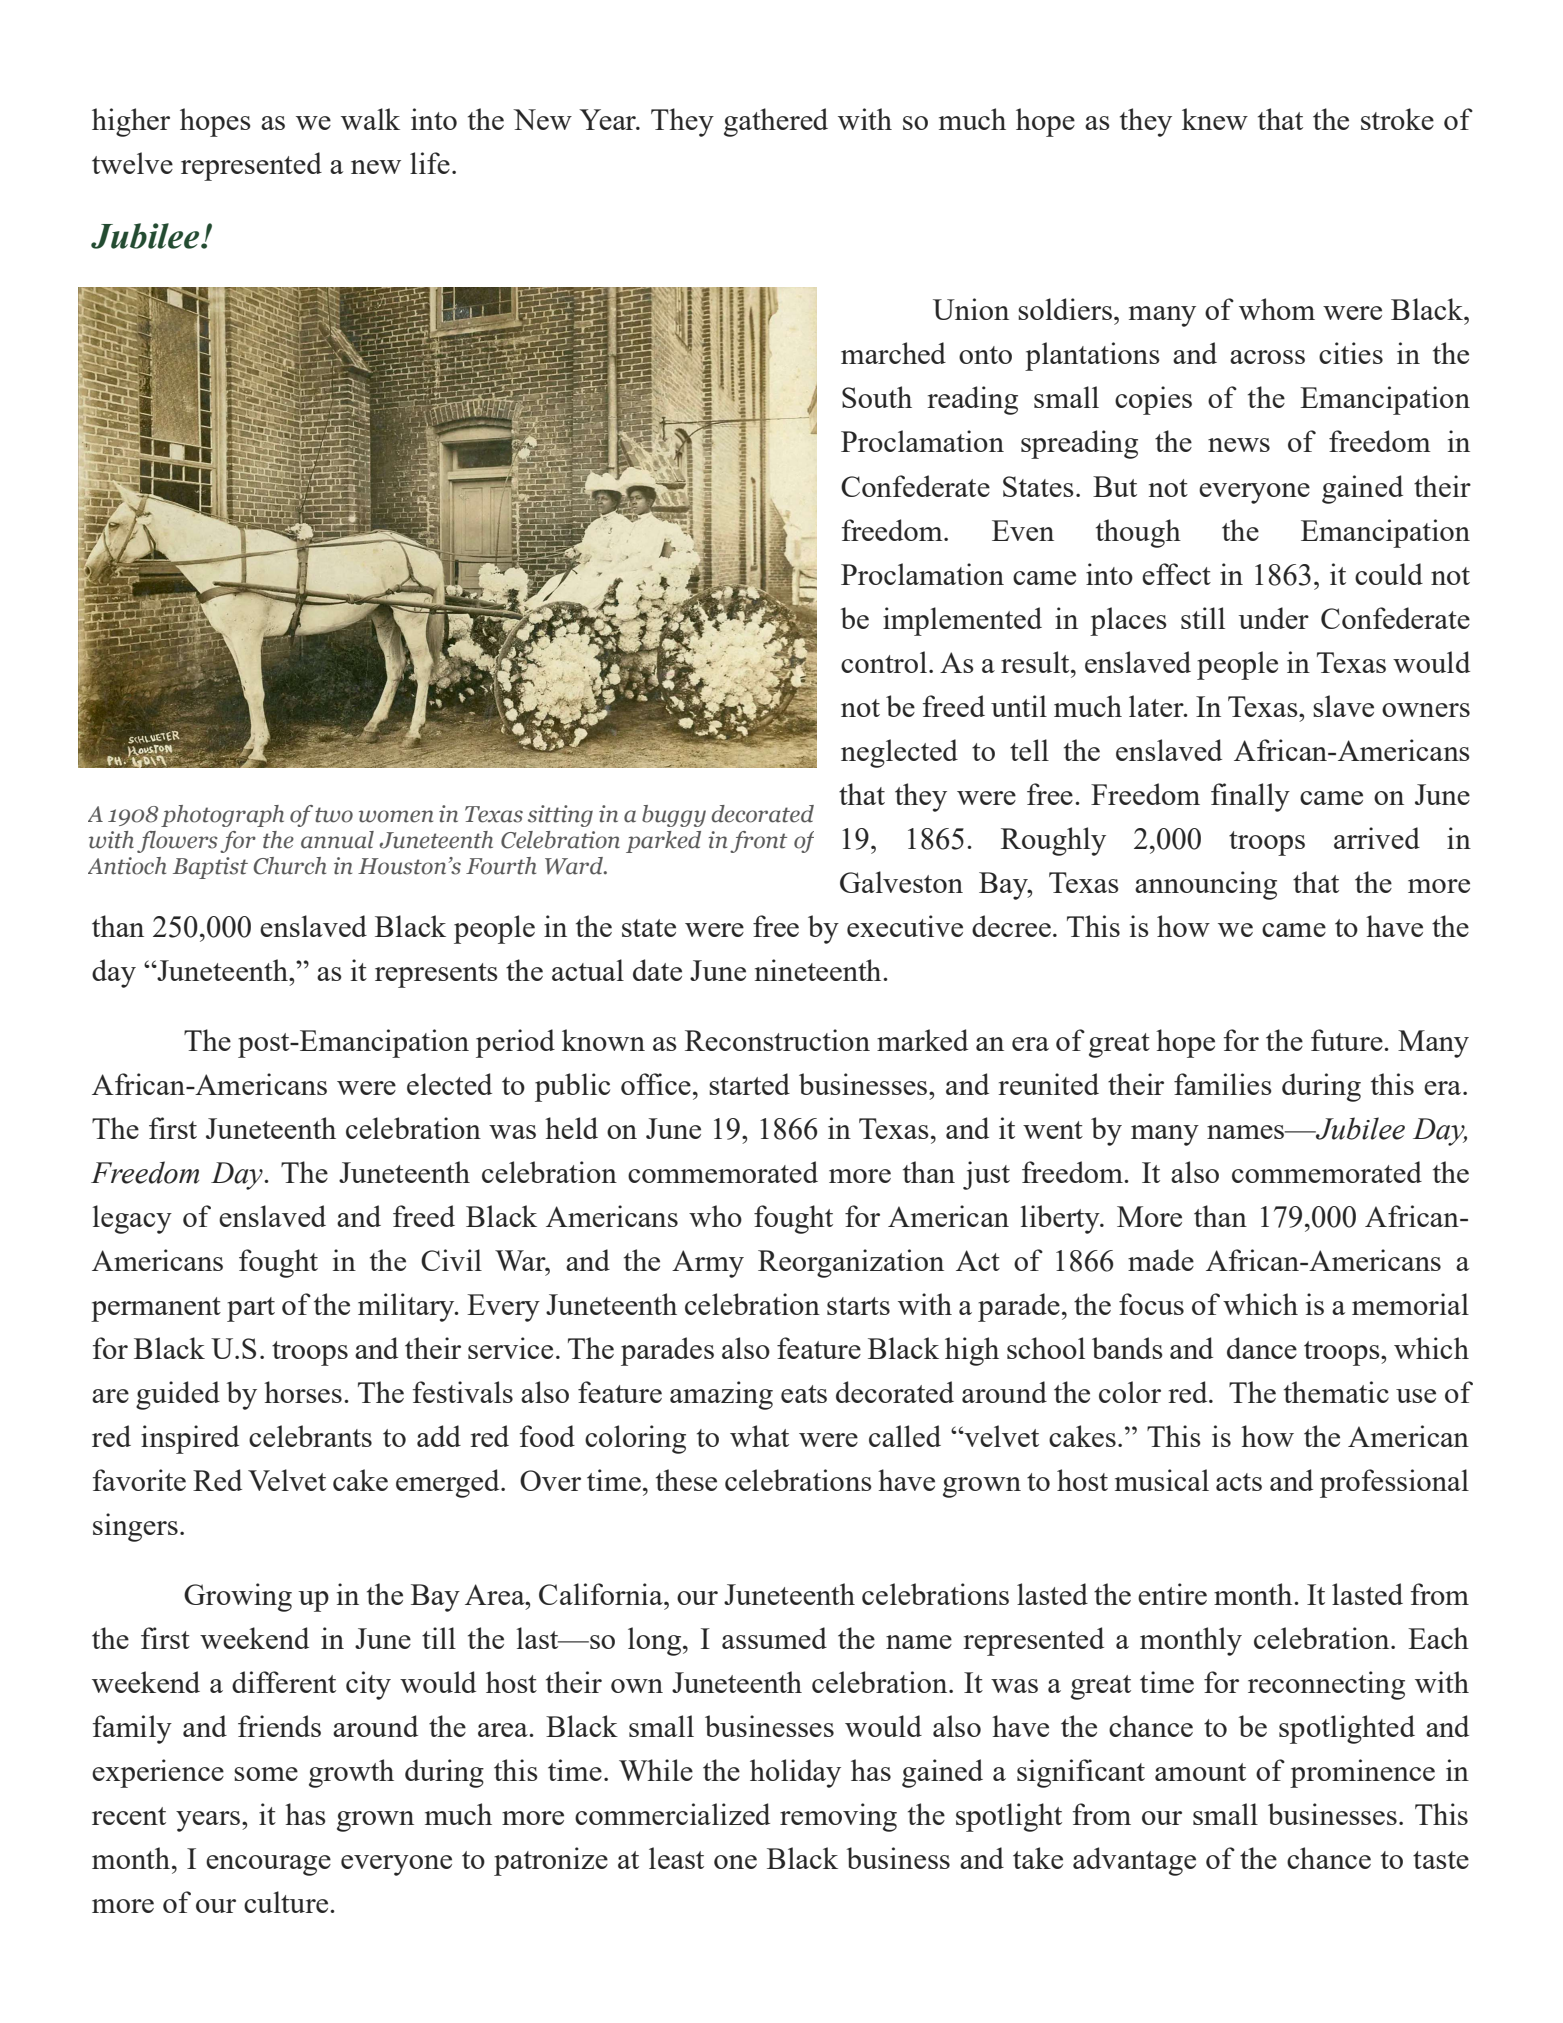  What do you see at coordinates (1348, 1040) in the image?
I see `future` at bounding box center [1348, 1040].
